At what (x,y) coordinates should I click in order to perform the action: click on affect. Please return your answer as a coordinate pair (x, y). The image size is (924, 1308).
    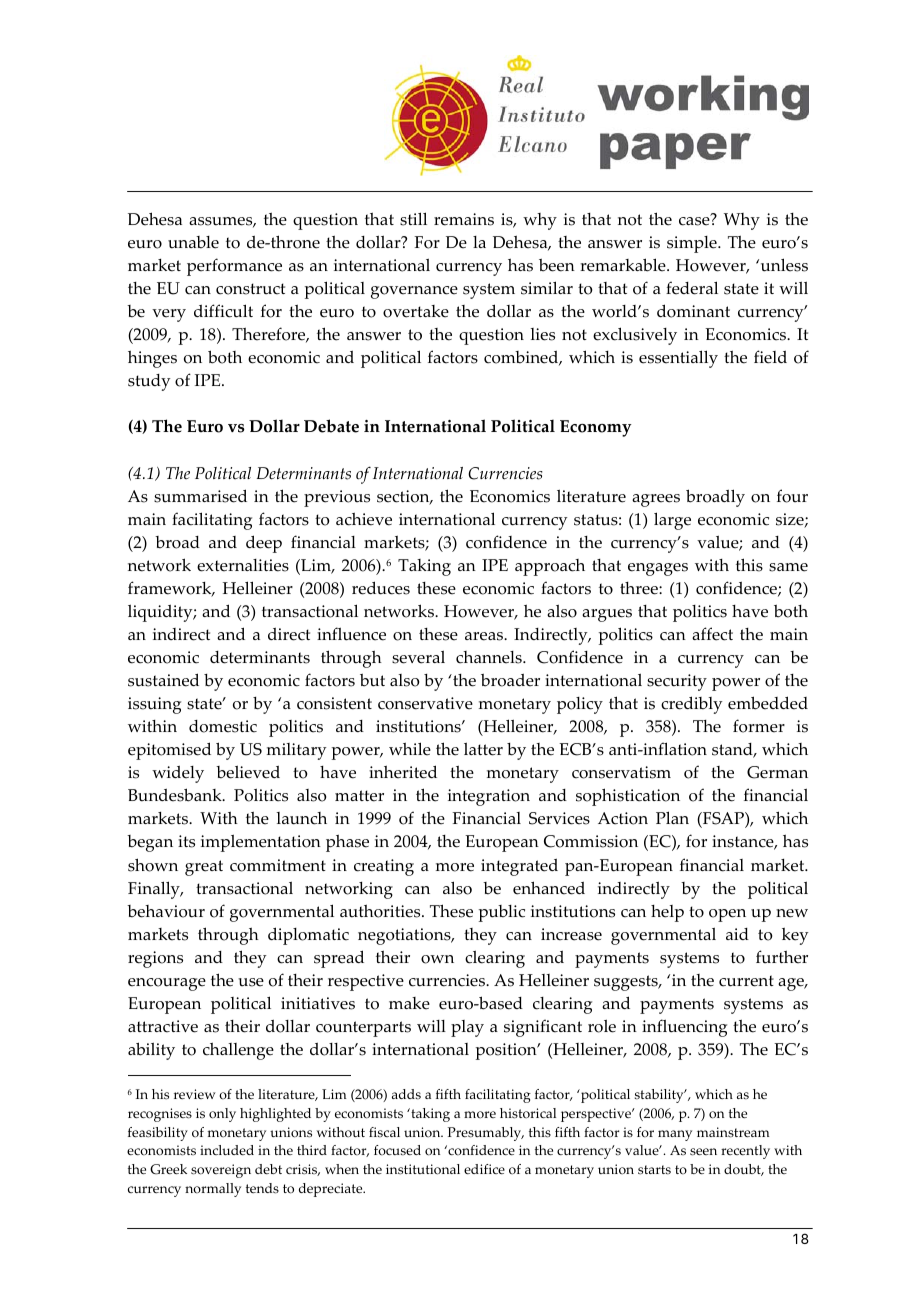
    Looking at the image, I should click on (712, 634).
